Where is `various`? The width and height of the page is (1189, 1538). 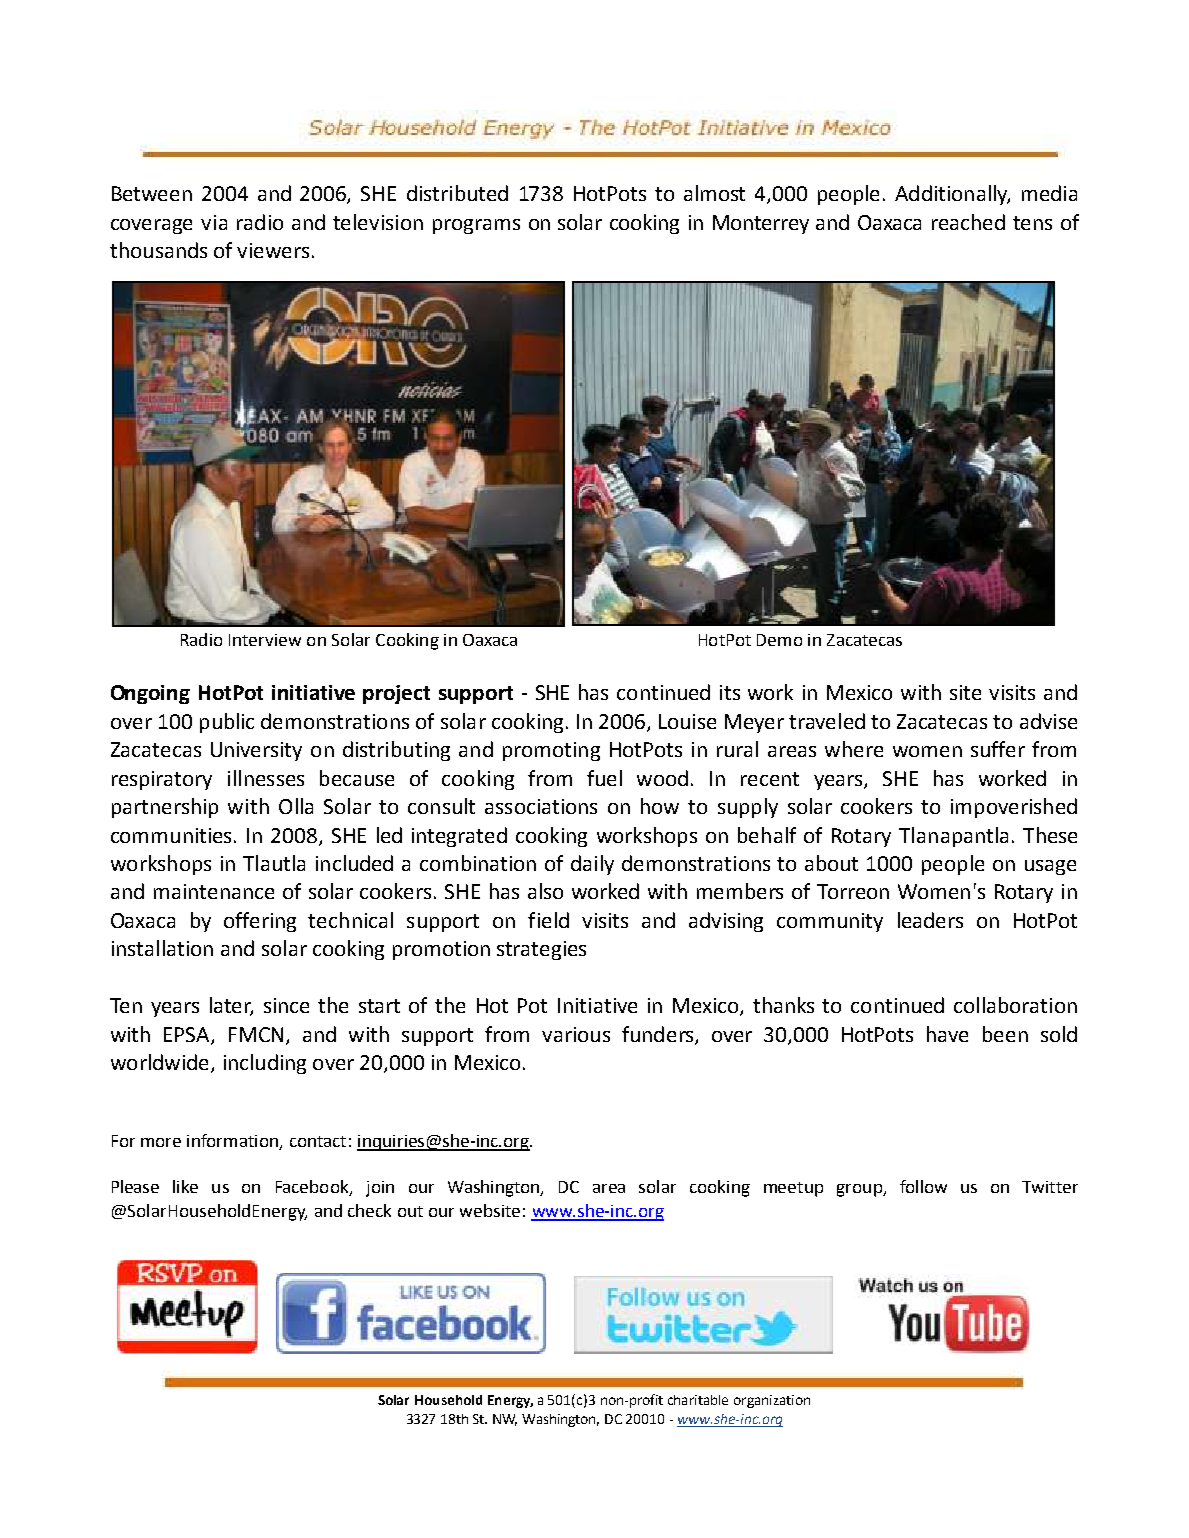 various is located at coordinates (576, 1034).
